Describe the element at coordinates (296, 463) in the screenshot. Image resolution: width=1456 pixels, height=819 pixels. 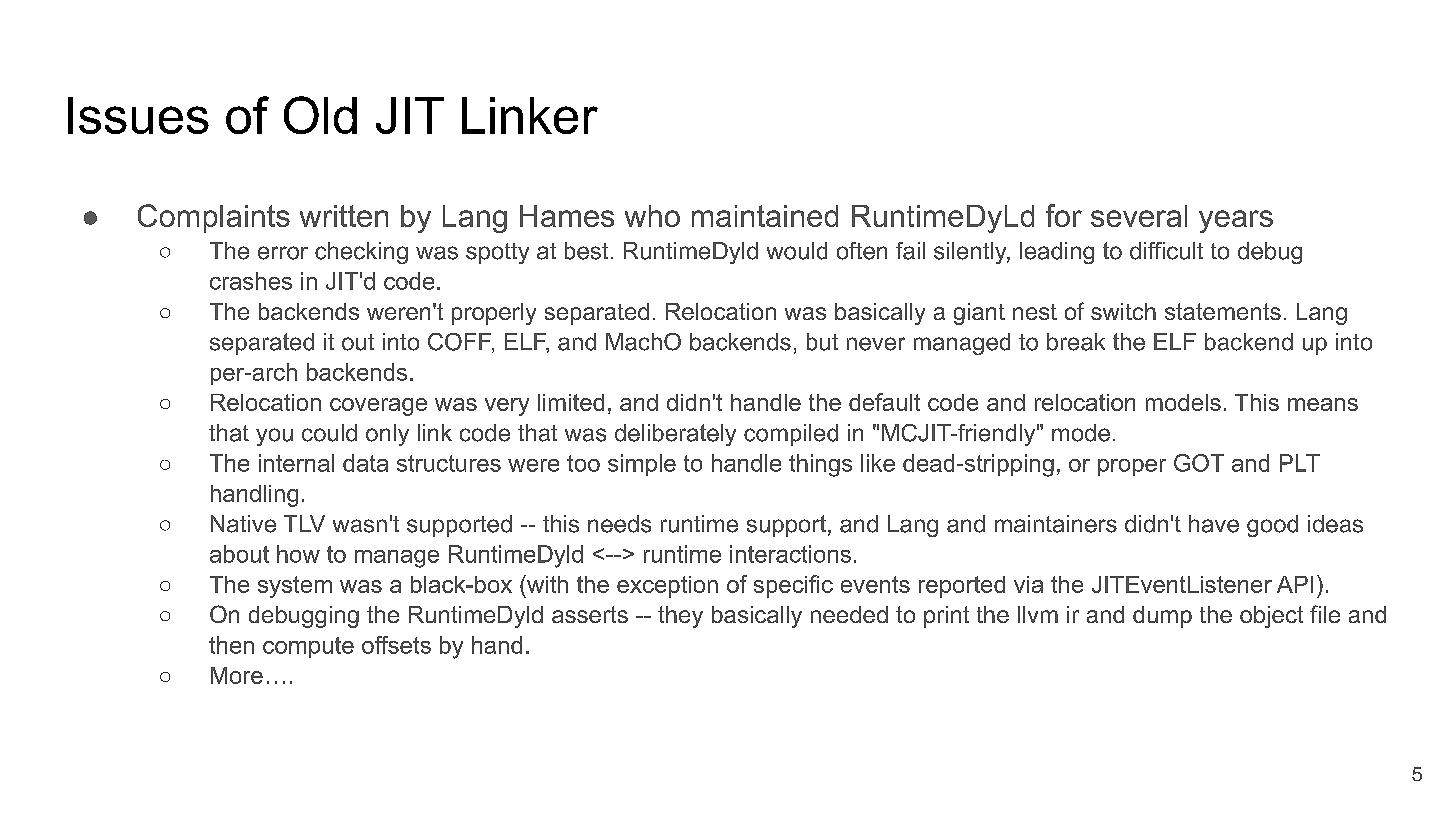
I see `internal` at that location.
